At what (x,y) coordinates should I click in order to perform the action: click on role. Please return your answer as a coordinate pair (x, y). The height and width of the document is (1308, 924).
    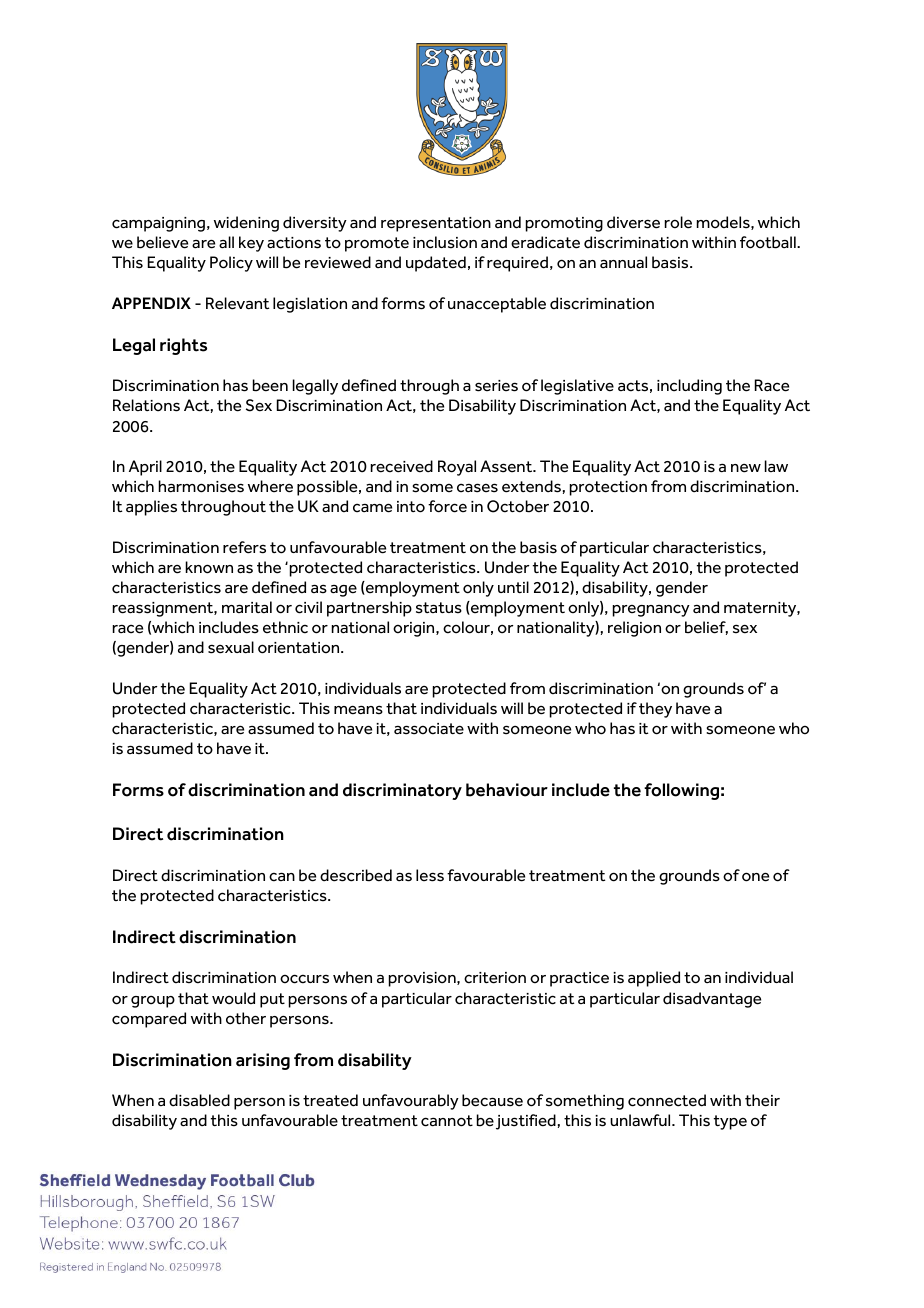
    Looking at the image, I should click on (678, 222).
